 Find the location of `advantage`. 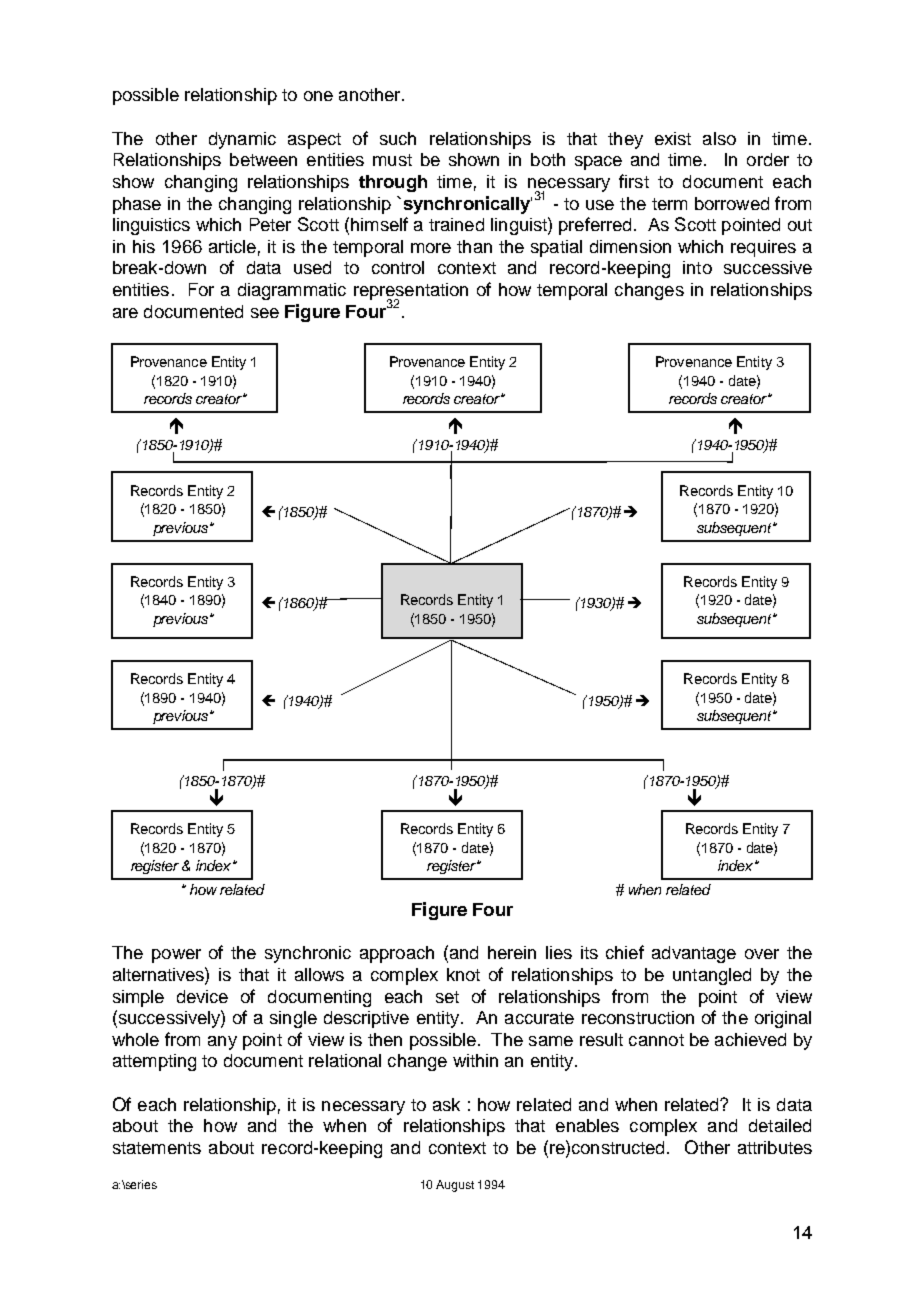

advantage is located at coordinates (694, 954).
